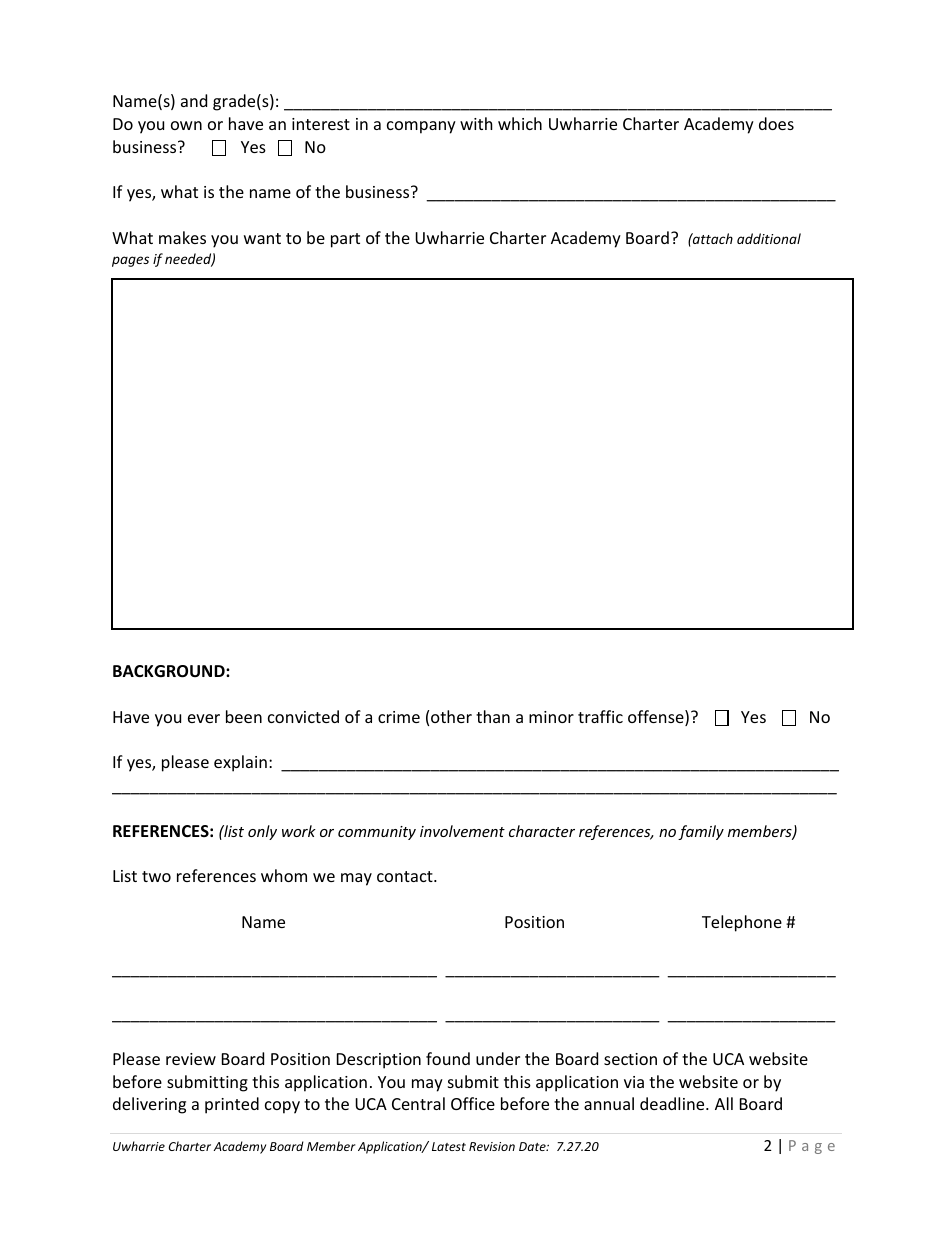  I want to click on Telephone, so click(742, 923).
